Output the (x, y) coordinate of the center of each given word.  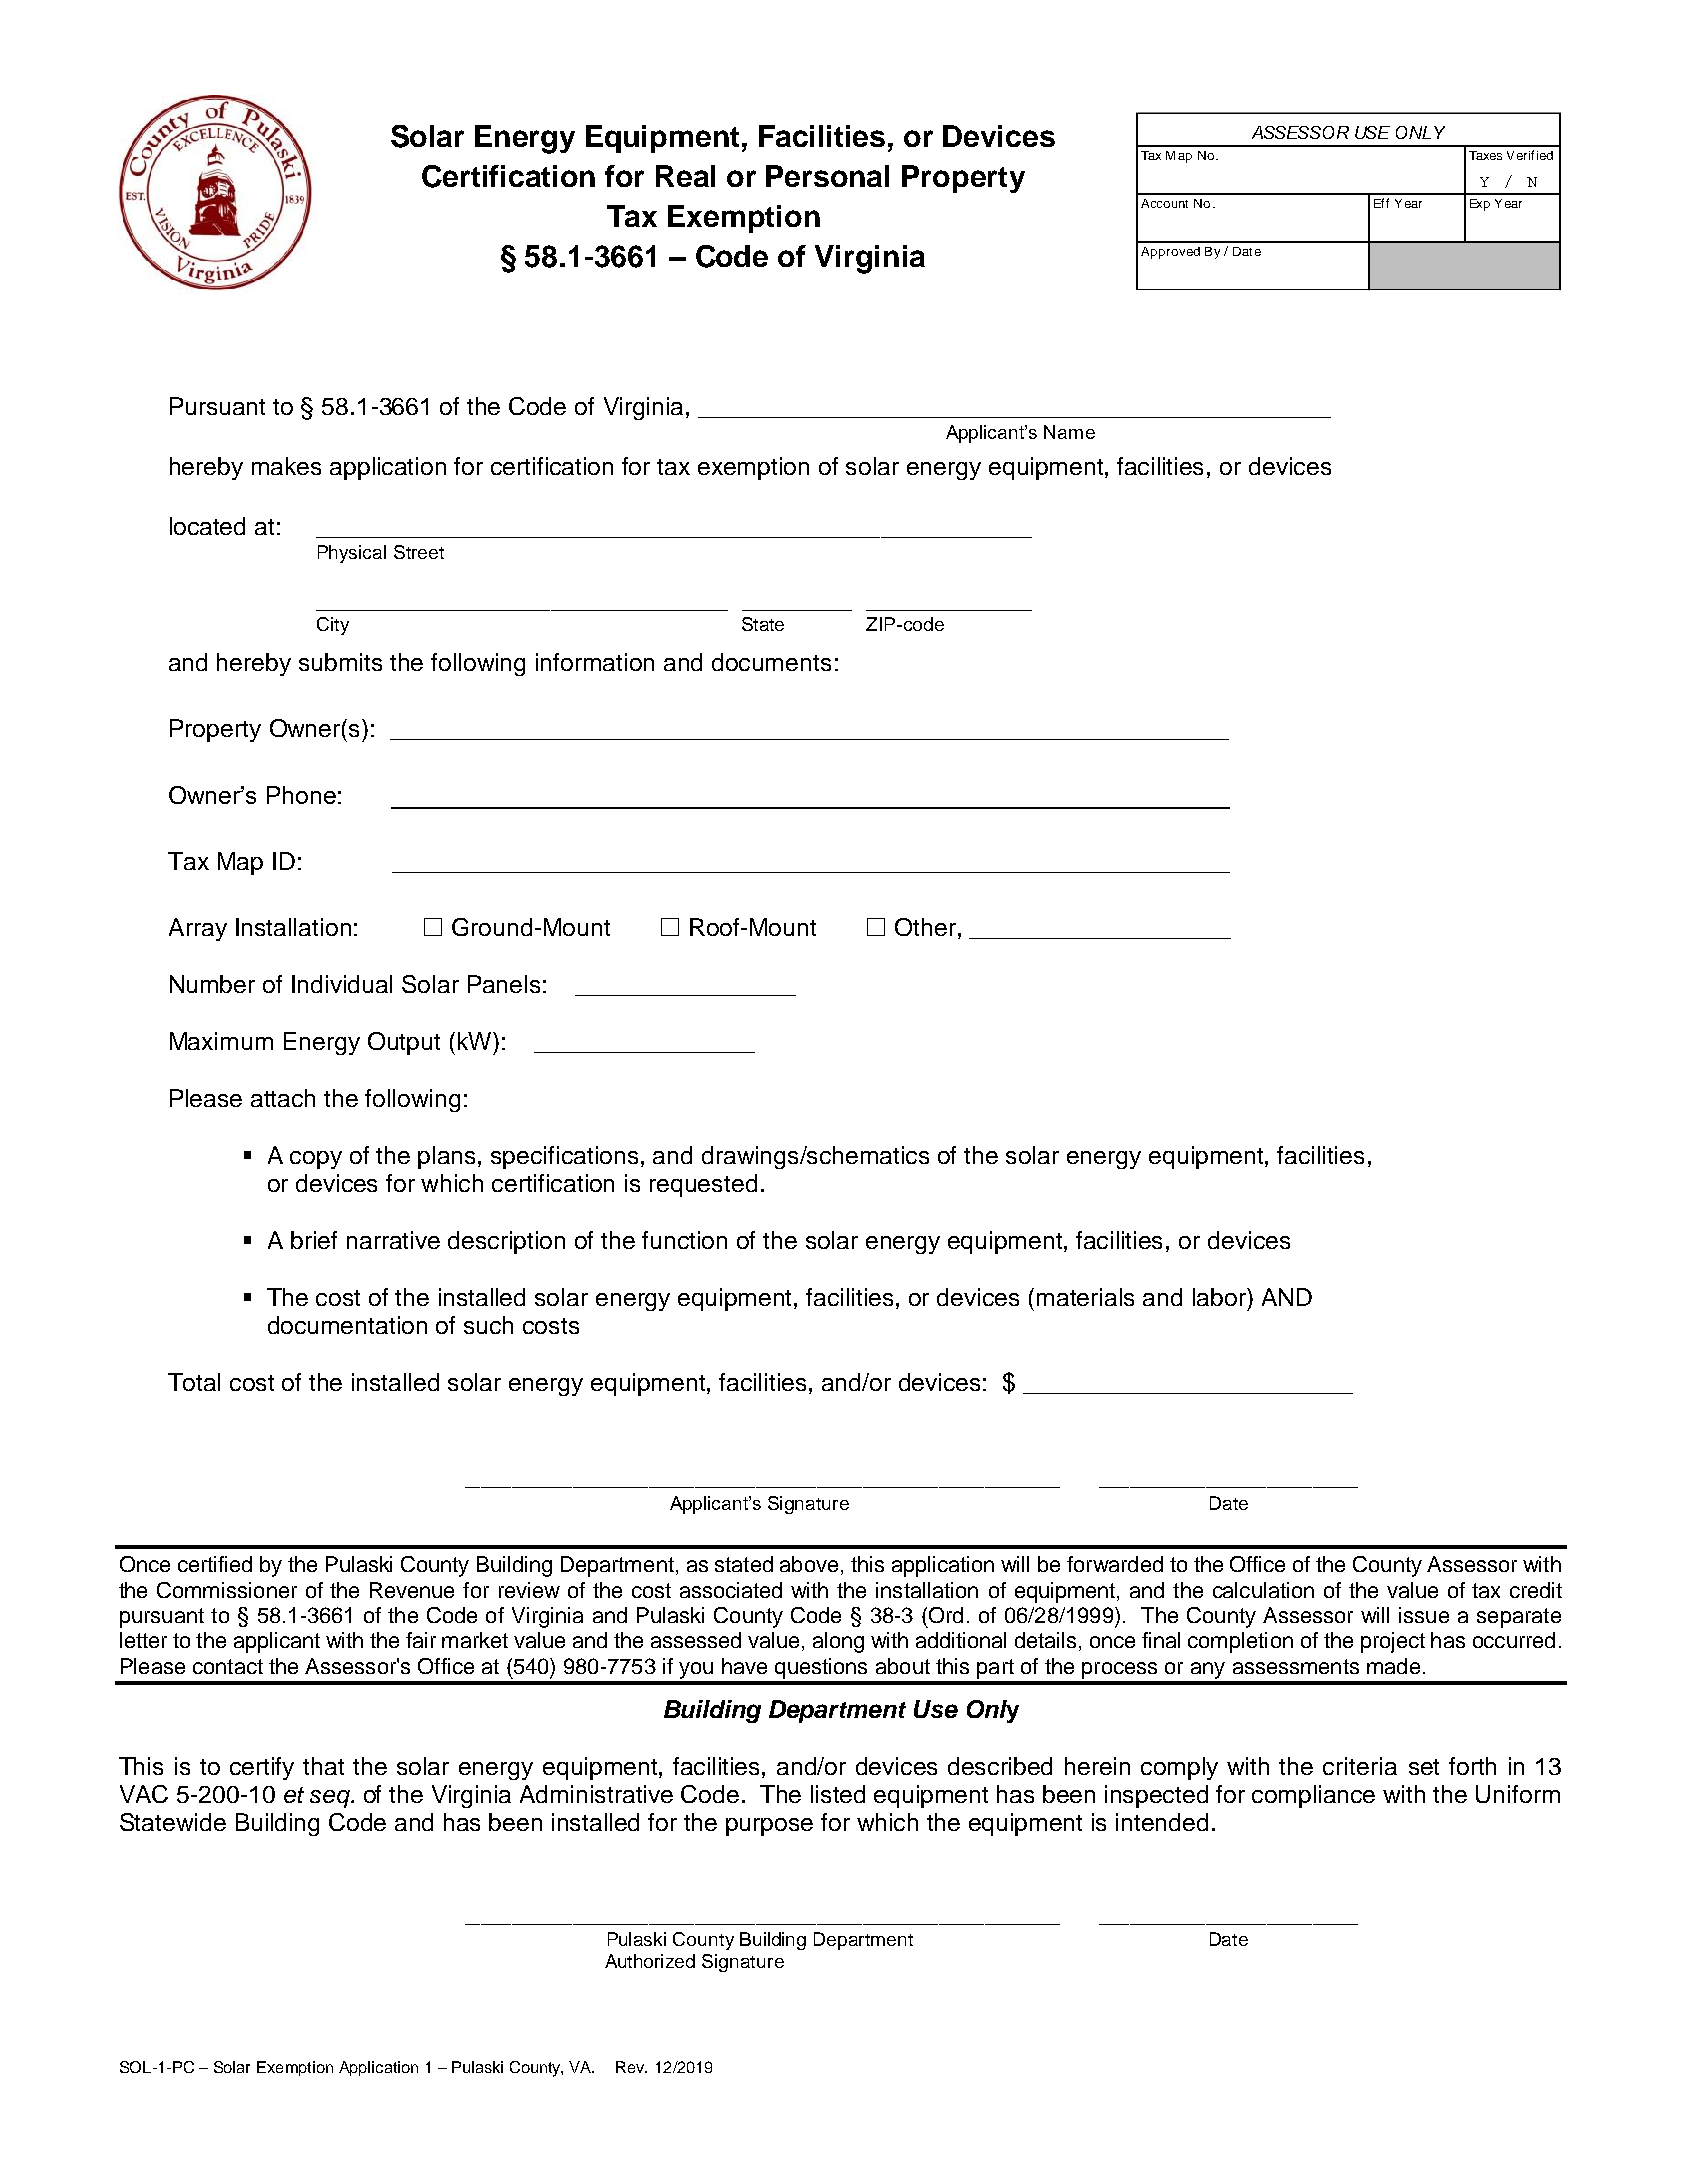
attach (283, 1098)
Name (1069, 432)
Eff (1381, 203)
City (333, 626)
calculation (1263, 1590)
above (809, 1564)
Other (925, 927)
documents (771, 662)
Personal (827, 176)
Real (685, 176)
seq (331, 1799)
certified (215, 1564)
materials (1085, 1297)
